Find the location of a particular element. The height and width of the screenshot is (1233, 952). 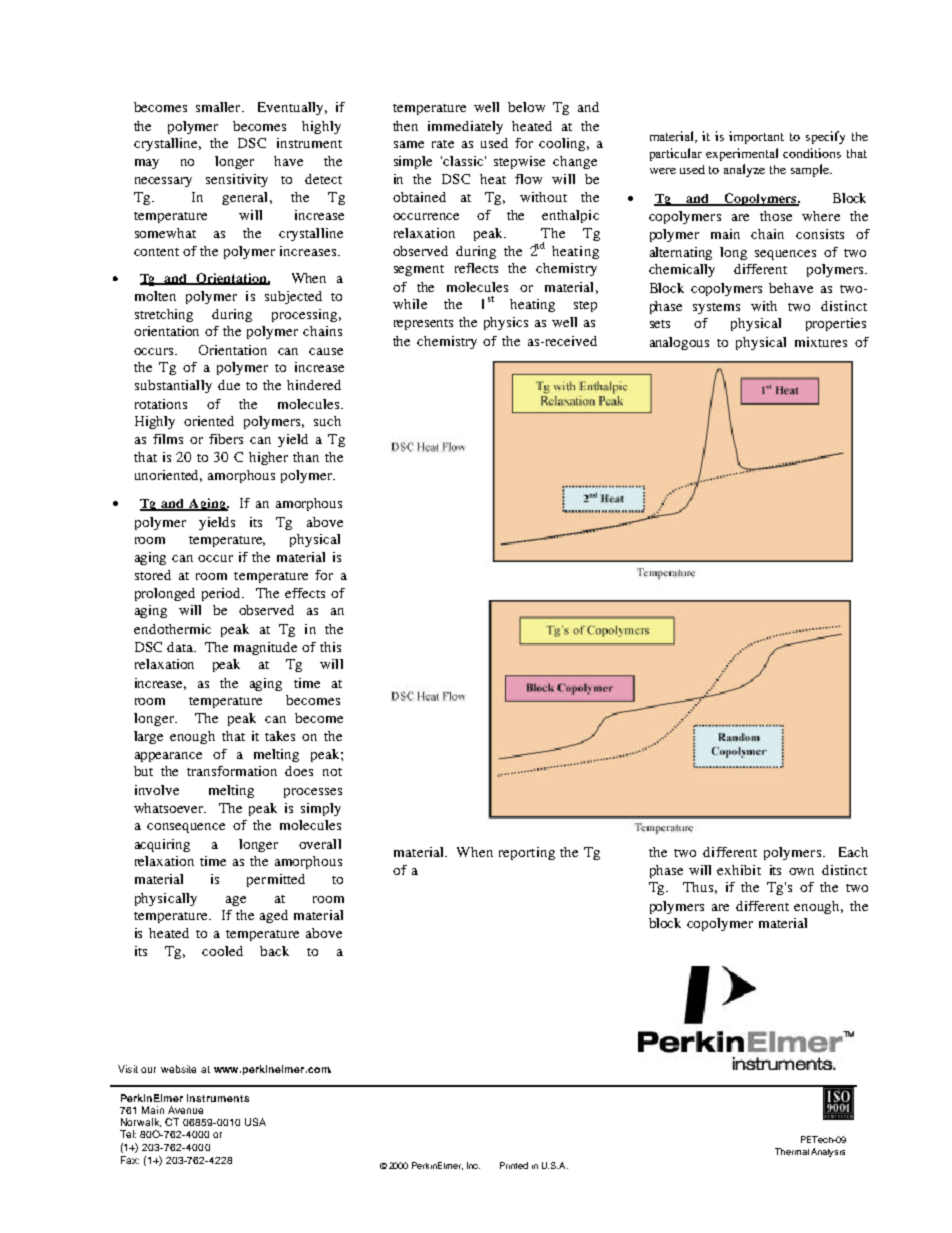

Printed is located at coordinates (514, 1165).
